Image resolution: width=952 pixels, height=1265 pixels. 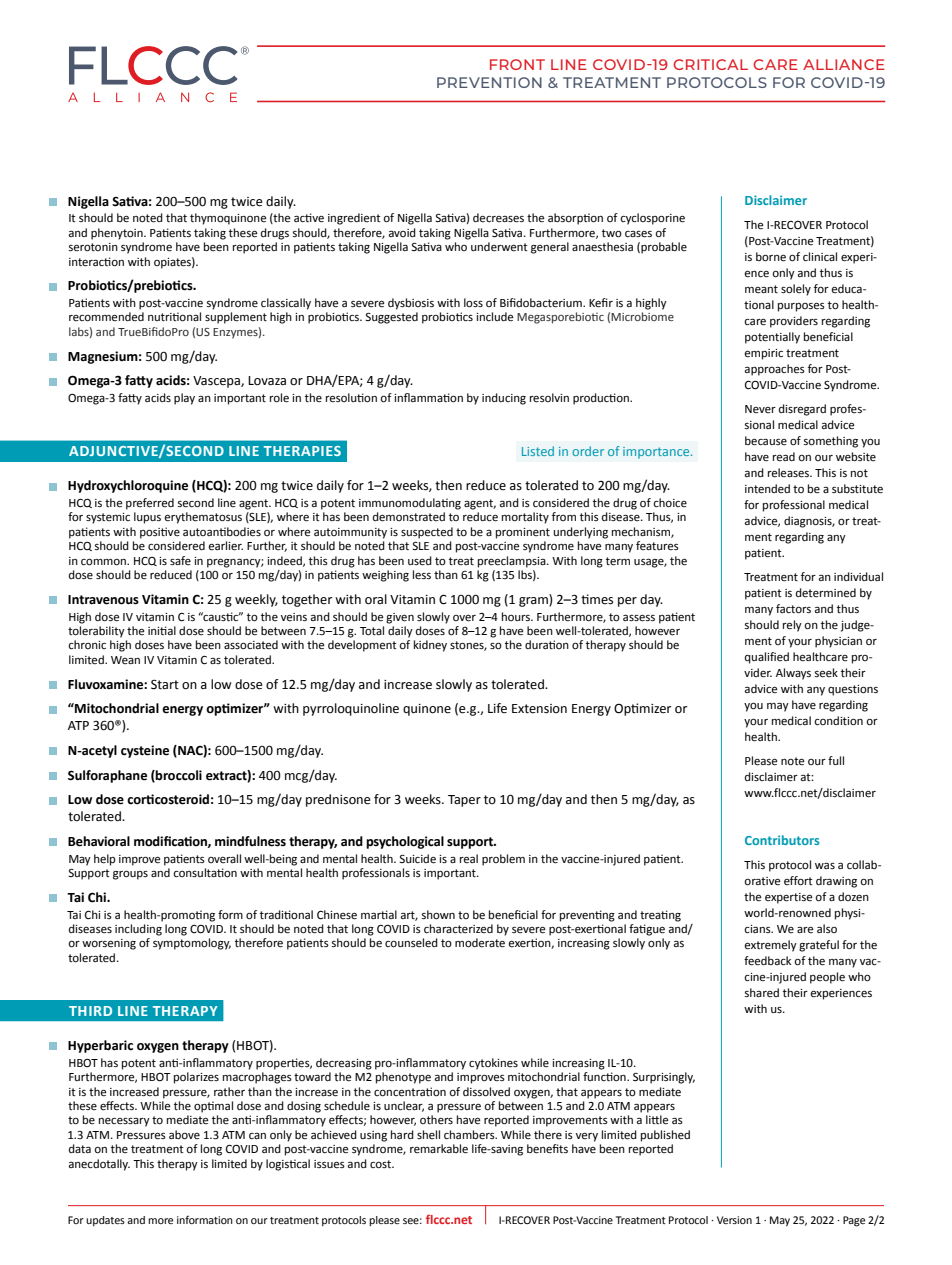 I want to click on qualified, so click(x=767, y=658).
